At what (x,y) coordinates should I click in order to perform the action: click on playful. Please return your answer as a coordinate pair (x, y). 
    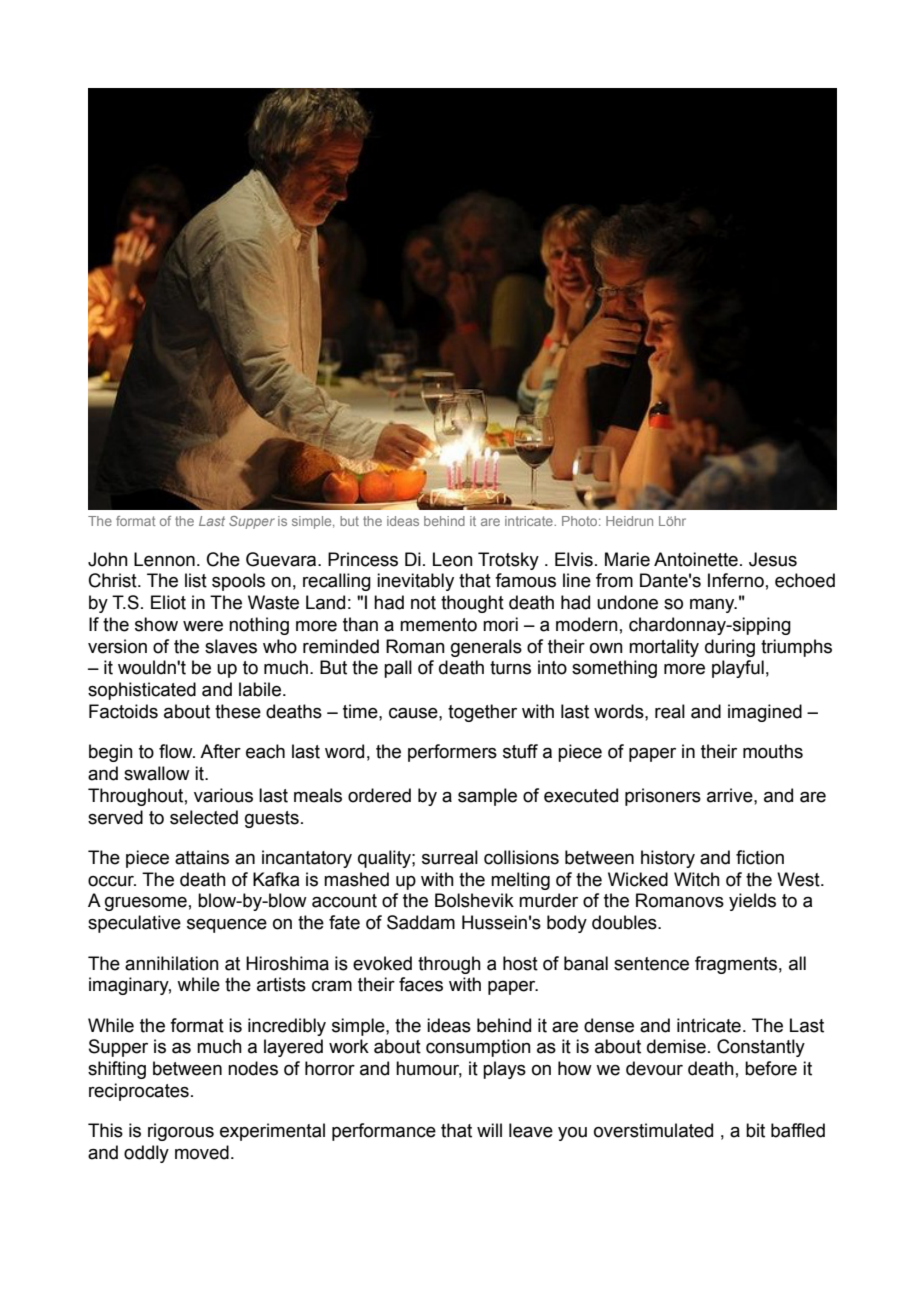
    Looking at the image, I should click on (738, 669).
